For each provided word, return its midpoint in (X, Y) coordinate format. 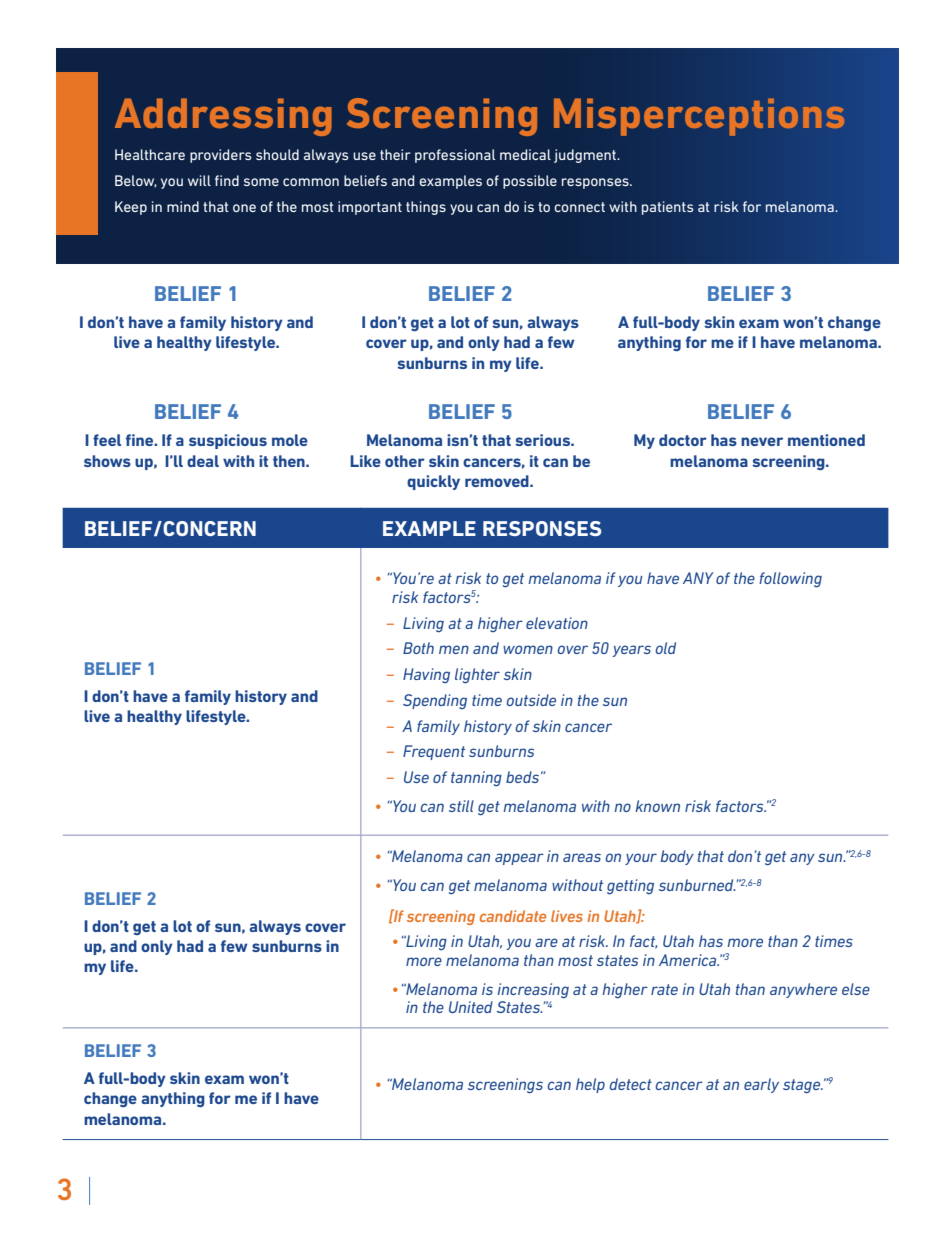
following (790, 579)
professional (455, 156)
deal (203, 461)
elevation (557, 623)
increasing (533, 990)
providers (221, 156)
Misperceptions (699, 117)
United (471, 1007)
